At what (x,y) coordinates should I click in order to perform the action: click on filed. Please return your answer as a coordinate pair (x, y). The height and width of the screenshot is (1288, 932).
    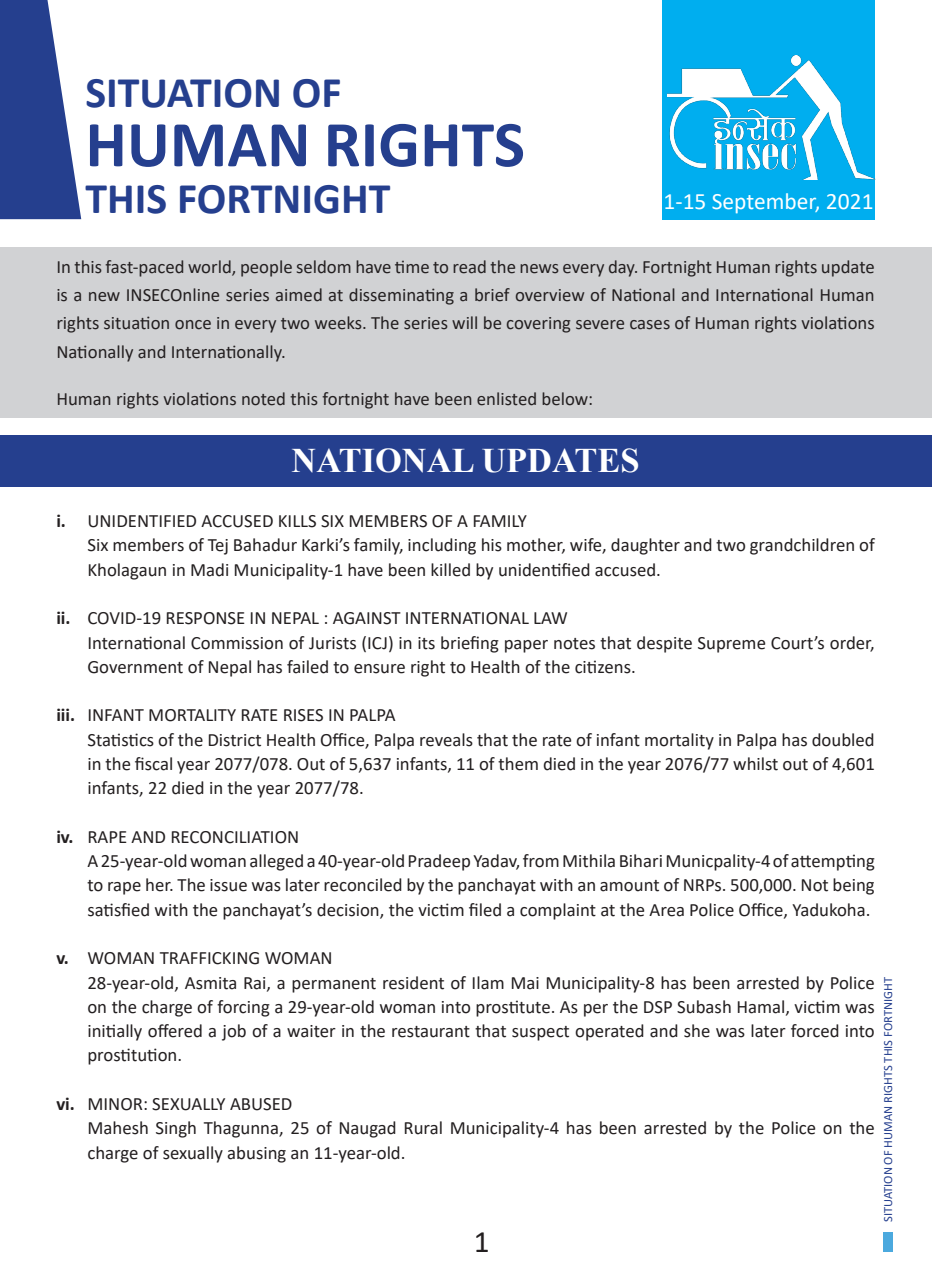
    Looking at the image, I should click on (485, 910).
